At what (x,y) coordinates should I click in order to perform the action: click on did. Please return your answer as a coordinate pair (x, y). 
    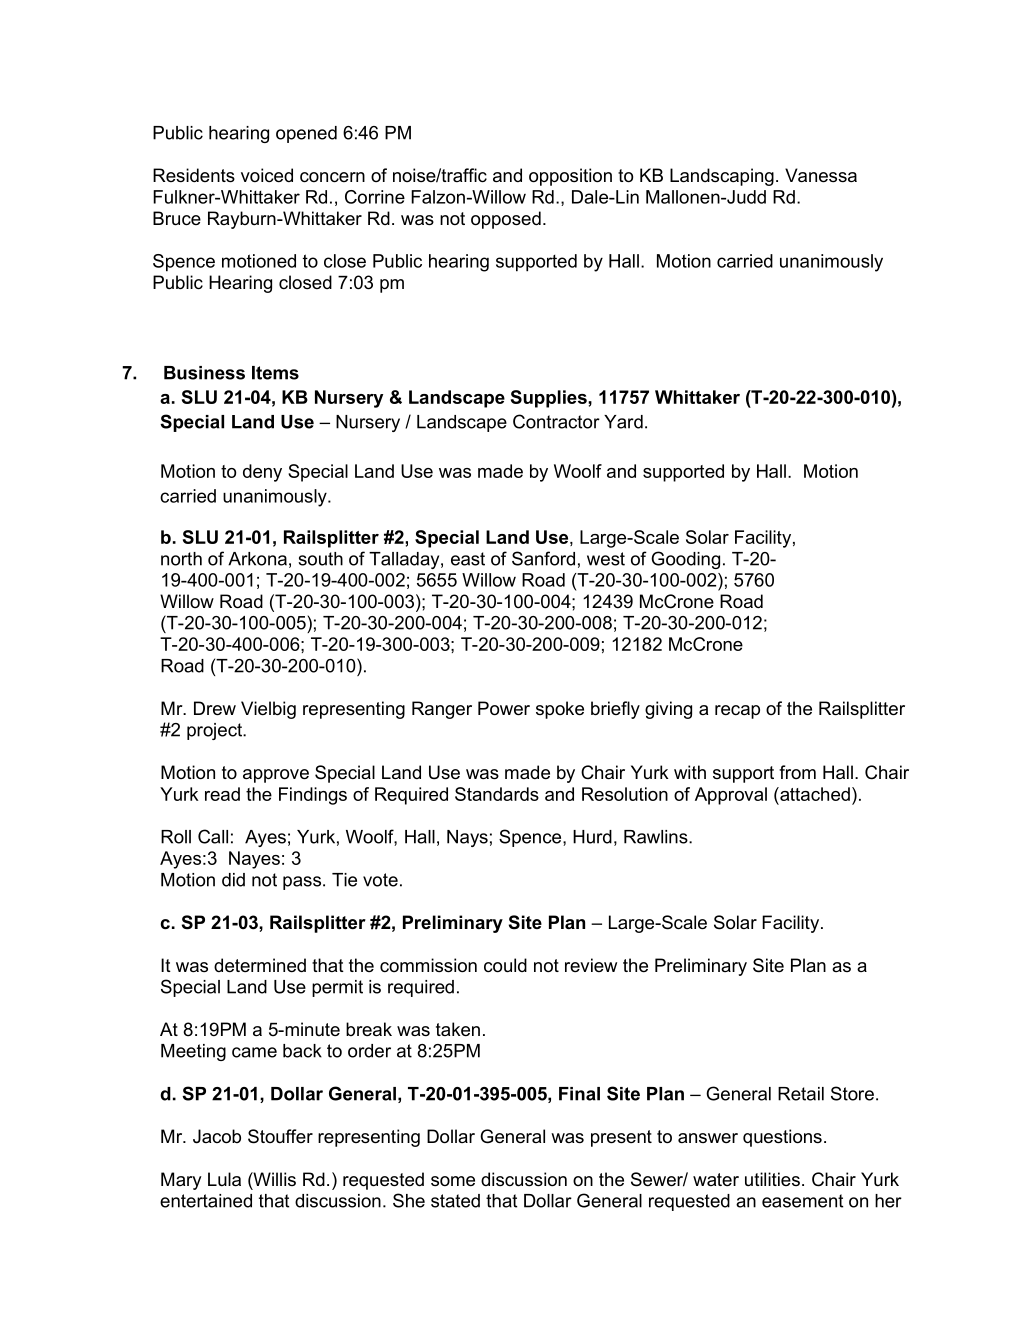
    Looking at the image, I should click on (233, 880).
